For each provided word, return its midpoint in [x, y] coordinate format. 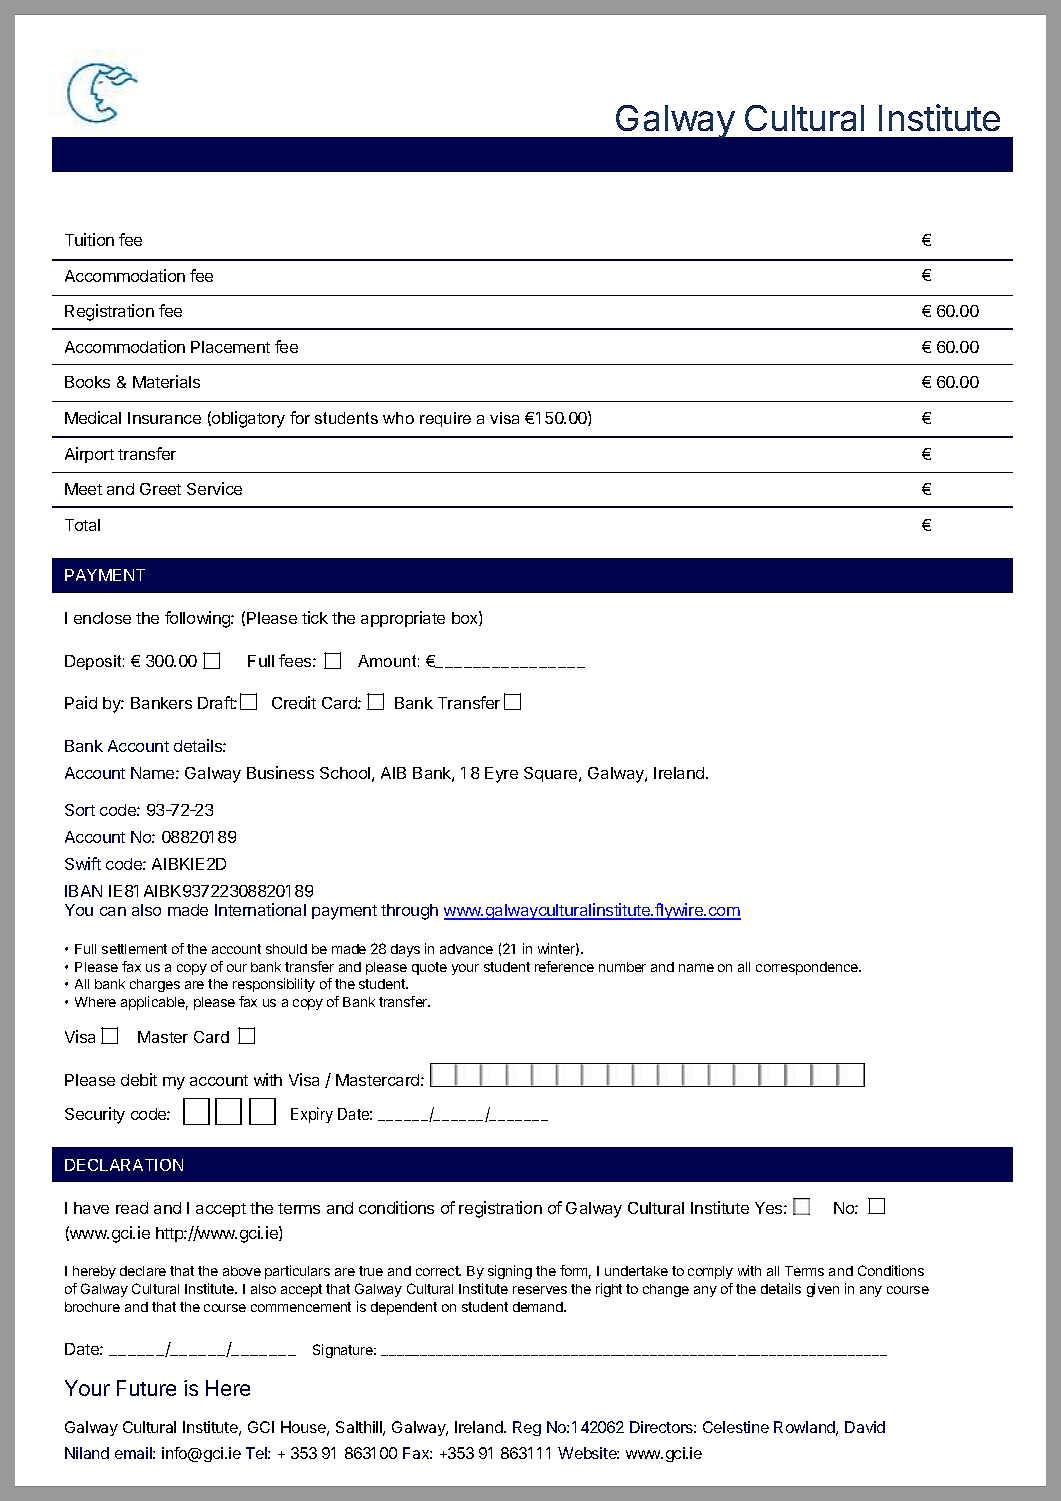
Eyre [501, 775]
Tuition [89, 239]
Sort [80, 810]
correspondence [808, 968]
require [445, 419]
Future [146, 1388]
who [398, 418]
